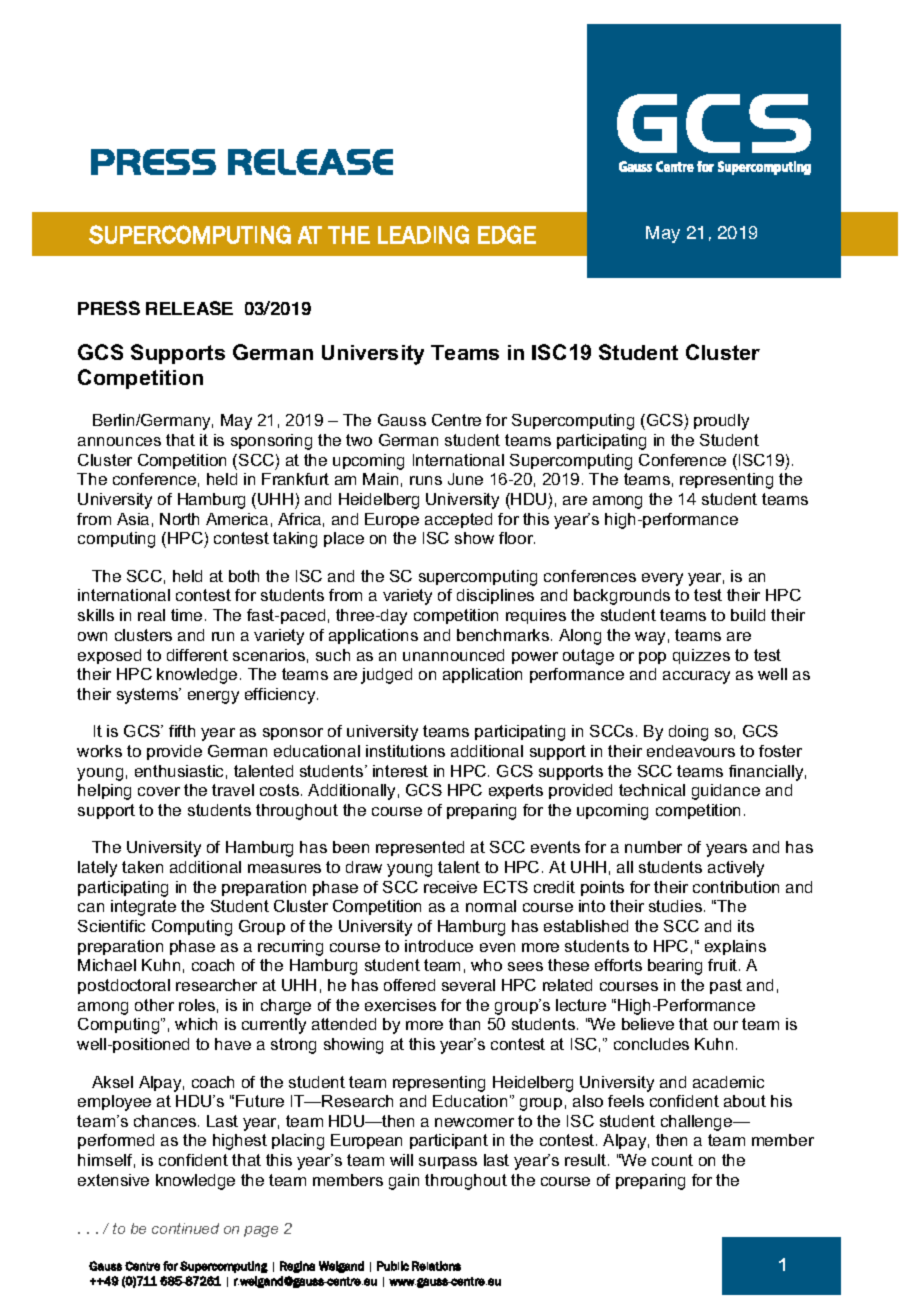 The image size is (924, 1308). I want to click on believe, so click(648, 1024).
